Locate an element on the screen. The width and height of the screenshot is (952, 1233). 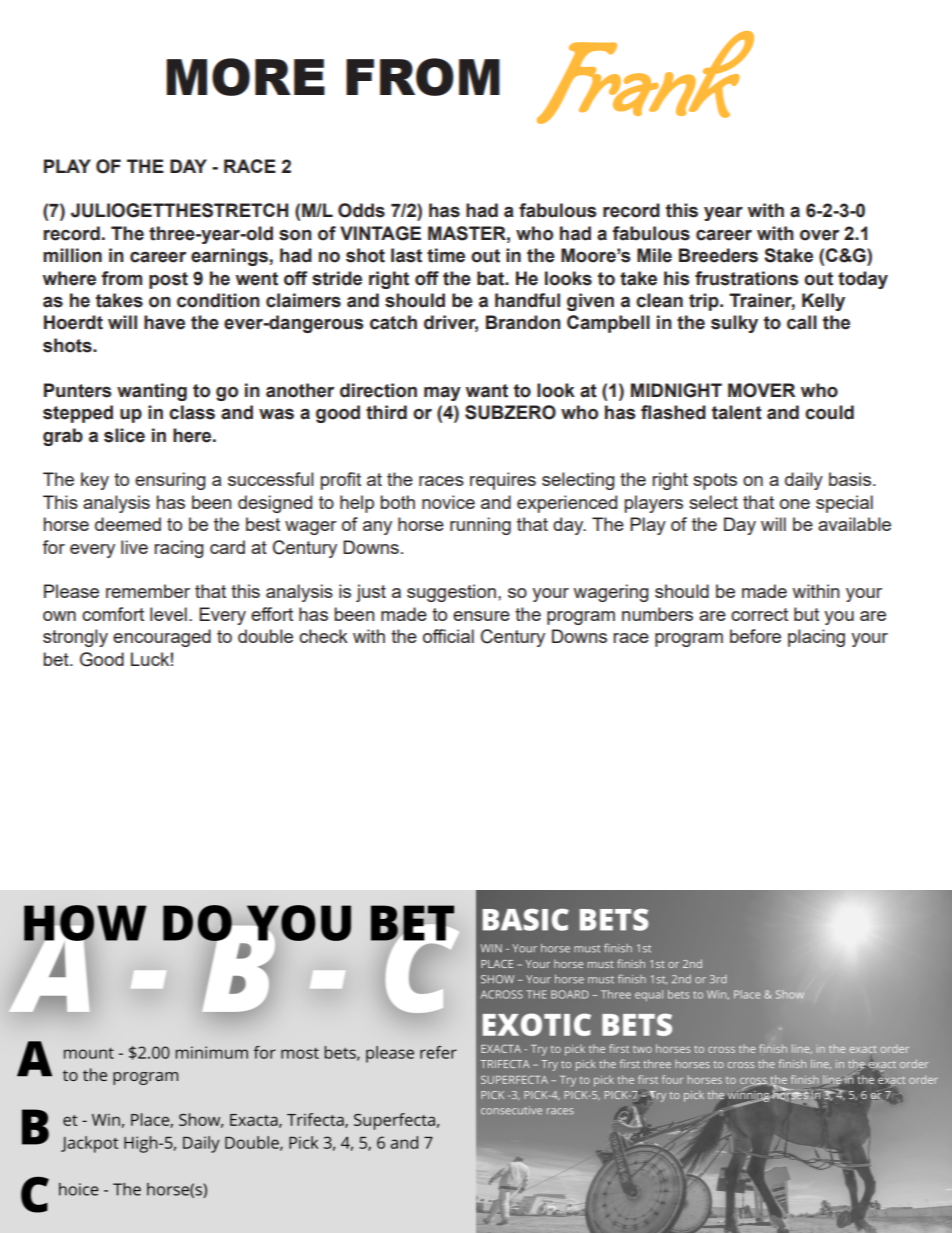
MORE is located at coordinates (245, 77).
